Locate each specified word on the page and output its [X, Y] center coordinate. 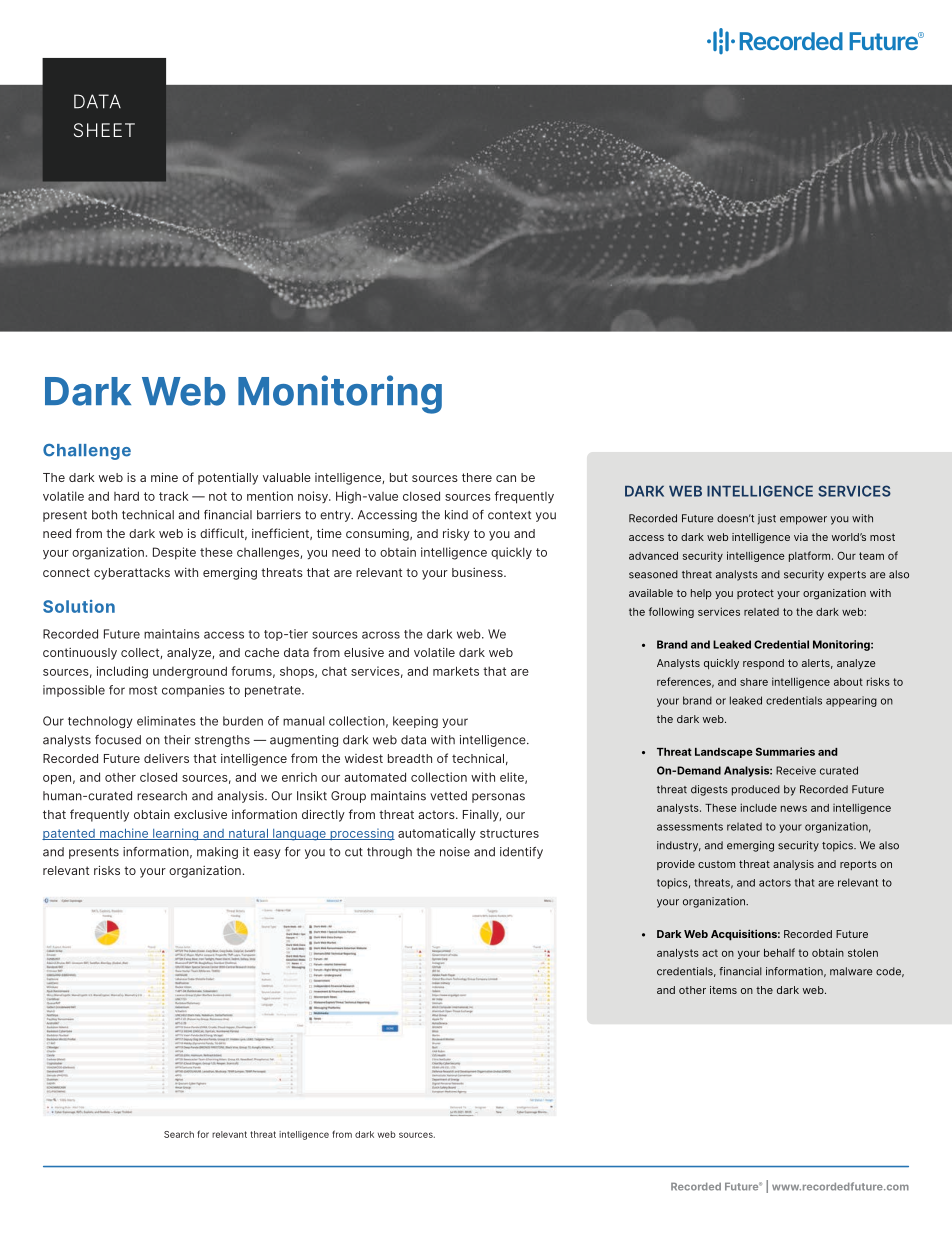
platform [811, 556]
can [506, 478]
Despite [174, 553]
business [478, 572]
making [217, 853]
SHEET [104, 130]
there [477, 477]
